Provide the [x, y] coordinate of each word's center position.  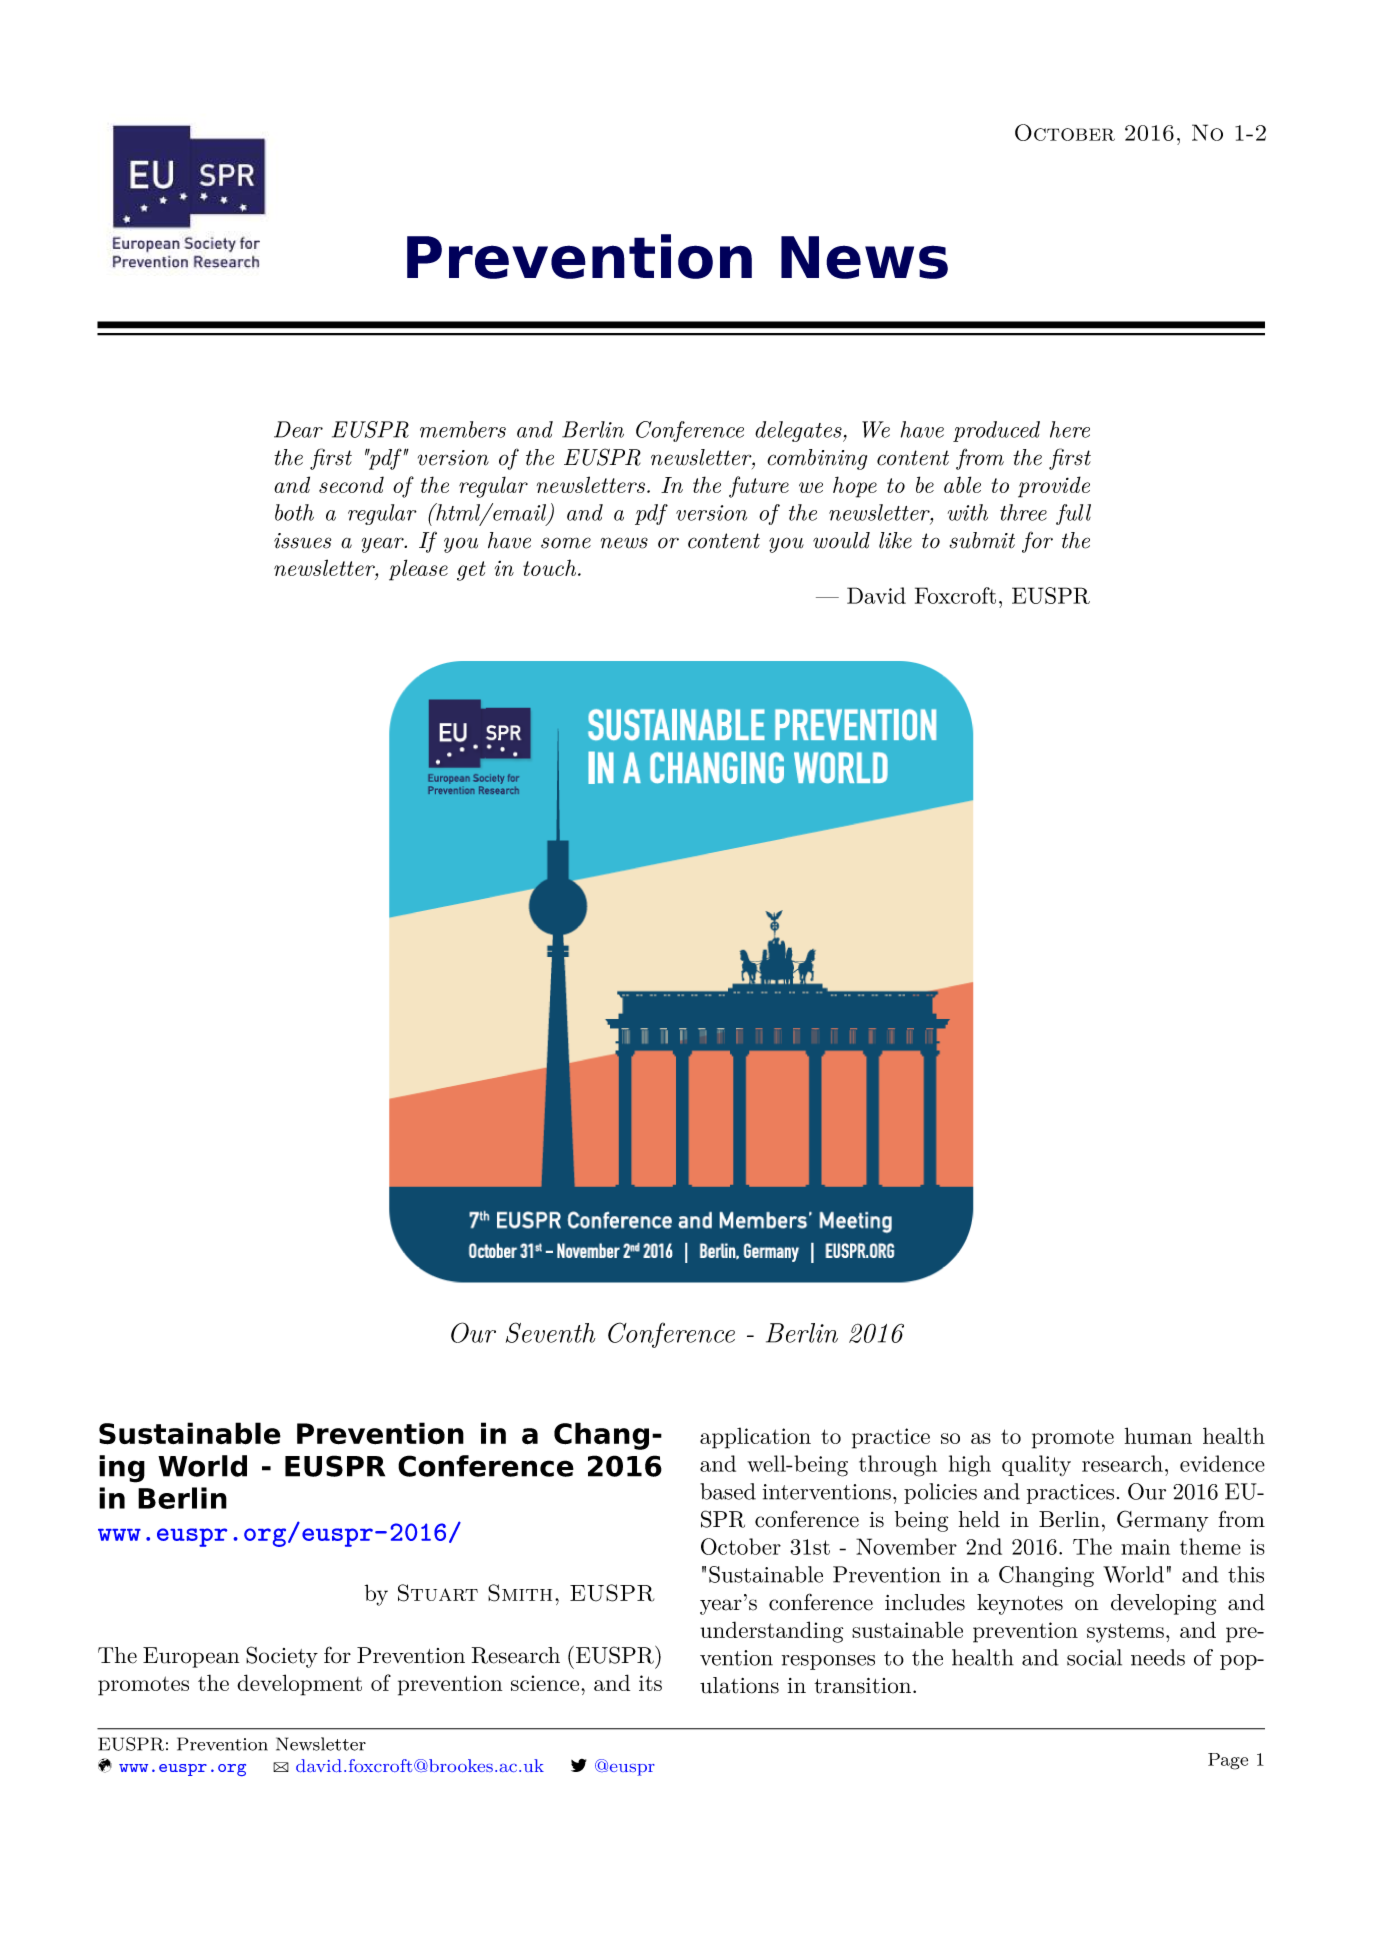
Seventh [550, 1332]
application [755, 1438]
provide [1054, 487]
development [299, 1685]
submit [982, 540]
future [759, 487]
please [418, 570]
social [1094, 1657]
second [351, 484]
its [650, 1683]
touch [549, 567]
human [1158, 1435]
